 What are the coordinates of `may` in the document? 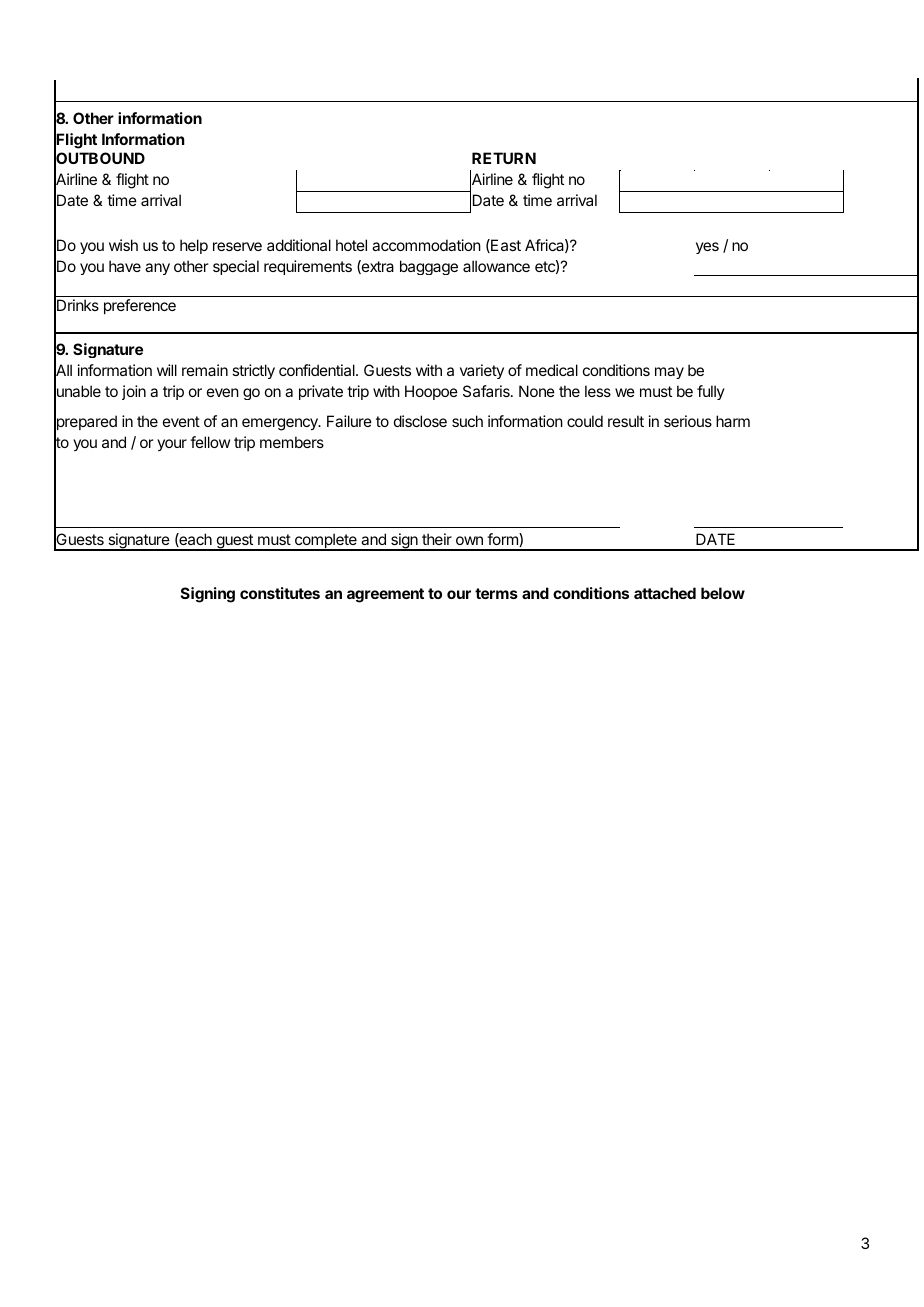 It's located at (669, 373).
